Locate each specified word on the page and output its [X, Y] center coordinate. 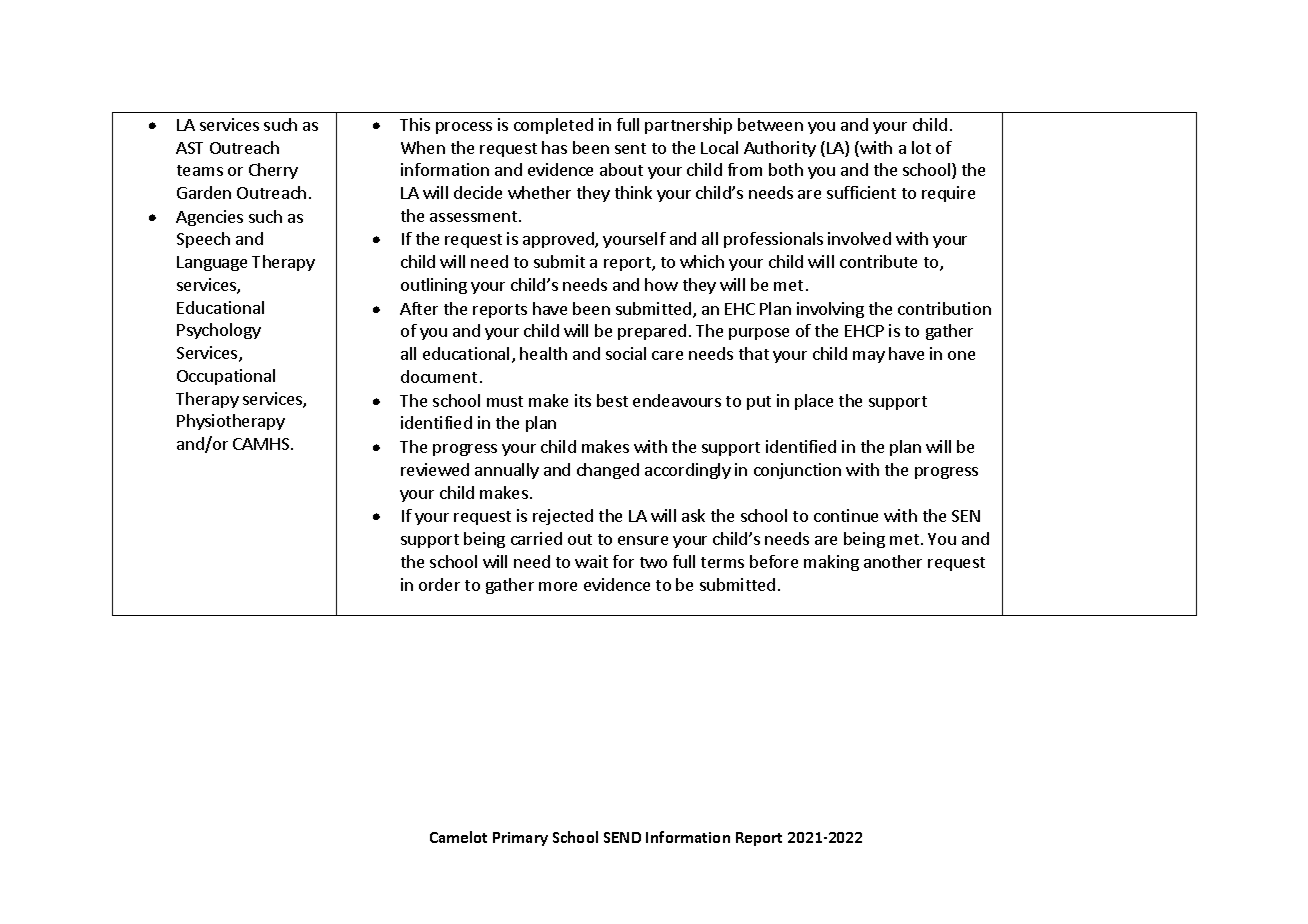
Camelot [458, 837]
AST [189, 148]
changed [608, 471]
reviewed [435, 469]
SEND [622, 837]
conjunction [797, 471]
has [554, 147]
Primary [520, 839]
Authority [780, 149]
